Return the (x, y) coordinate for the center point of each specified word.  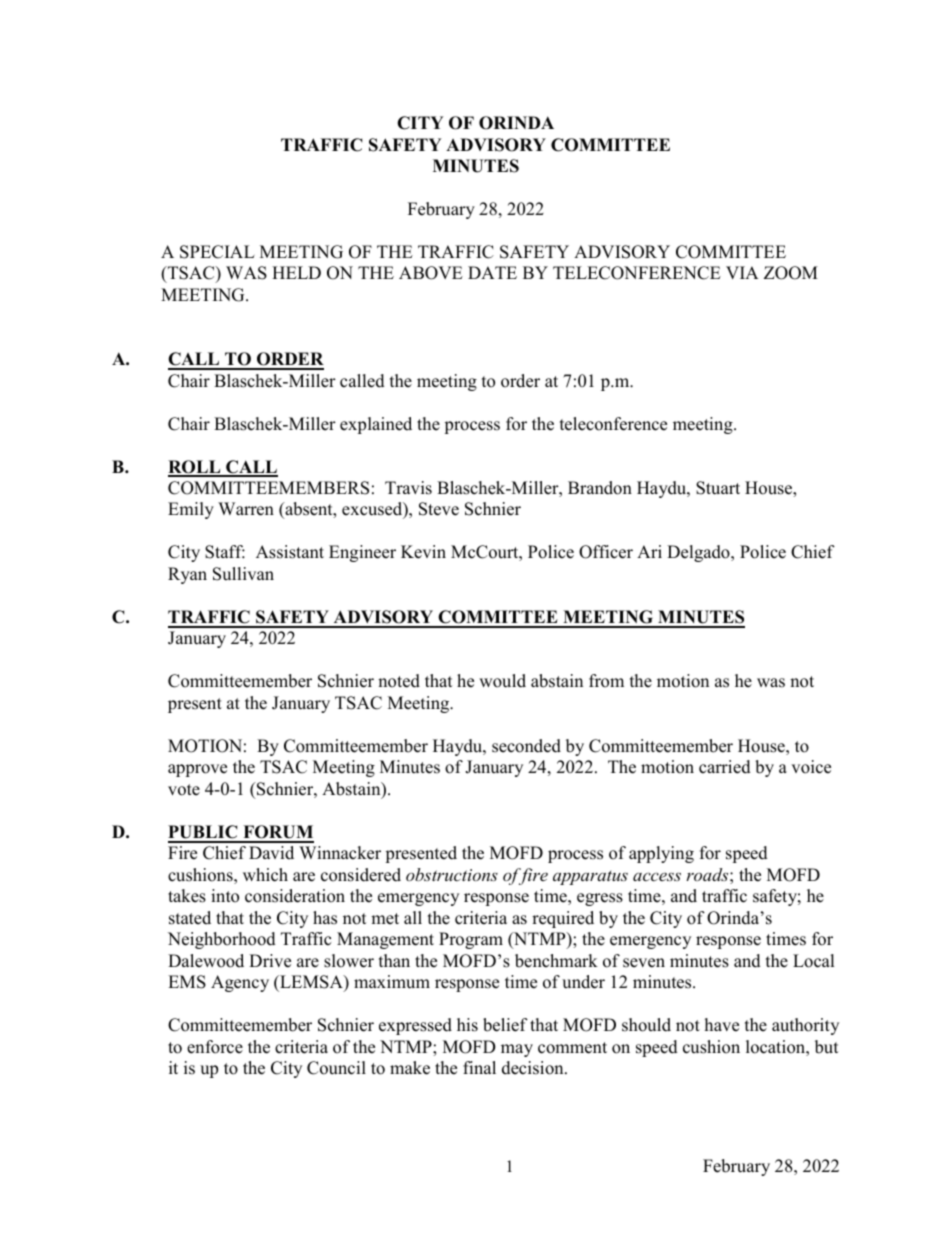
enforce (215, 1047)
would (502, 681)
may (517, 1050)
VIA (742, 272)
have (722, 1025)
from (606, 681)
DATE (492, 272)
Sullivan (243, 574)
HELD (296, 272)
